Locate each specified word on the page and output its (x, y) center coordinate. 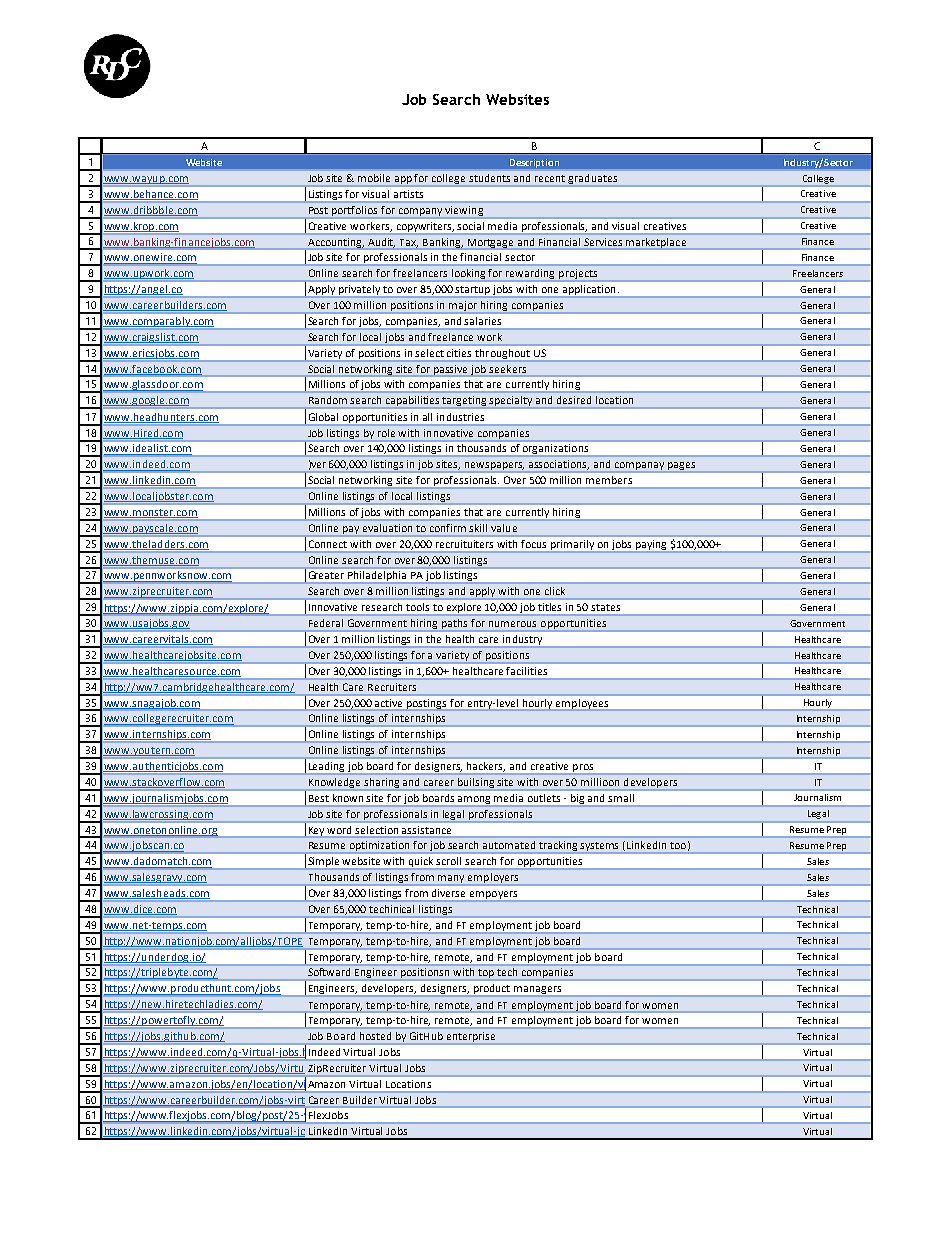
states (605, 607)
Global (323, 417)
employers (493, 879)
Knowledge (334, 783)
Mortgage (490, 244)
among (475, 801)
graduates (592, 179)
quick (421, 863)
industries (460, 417)
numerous (512, 624)
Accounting (335, 244)
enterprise (471, 1038)
